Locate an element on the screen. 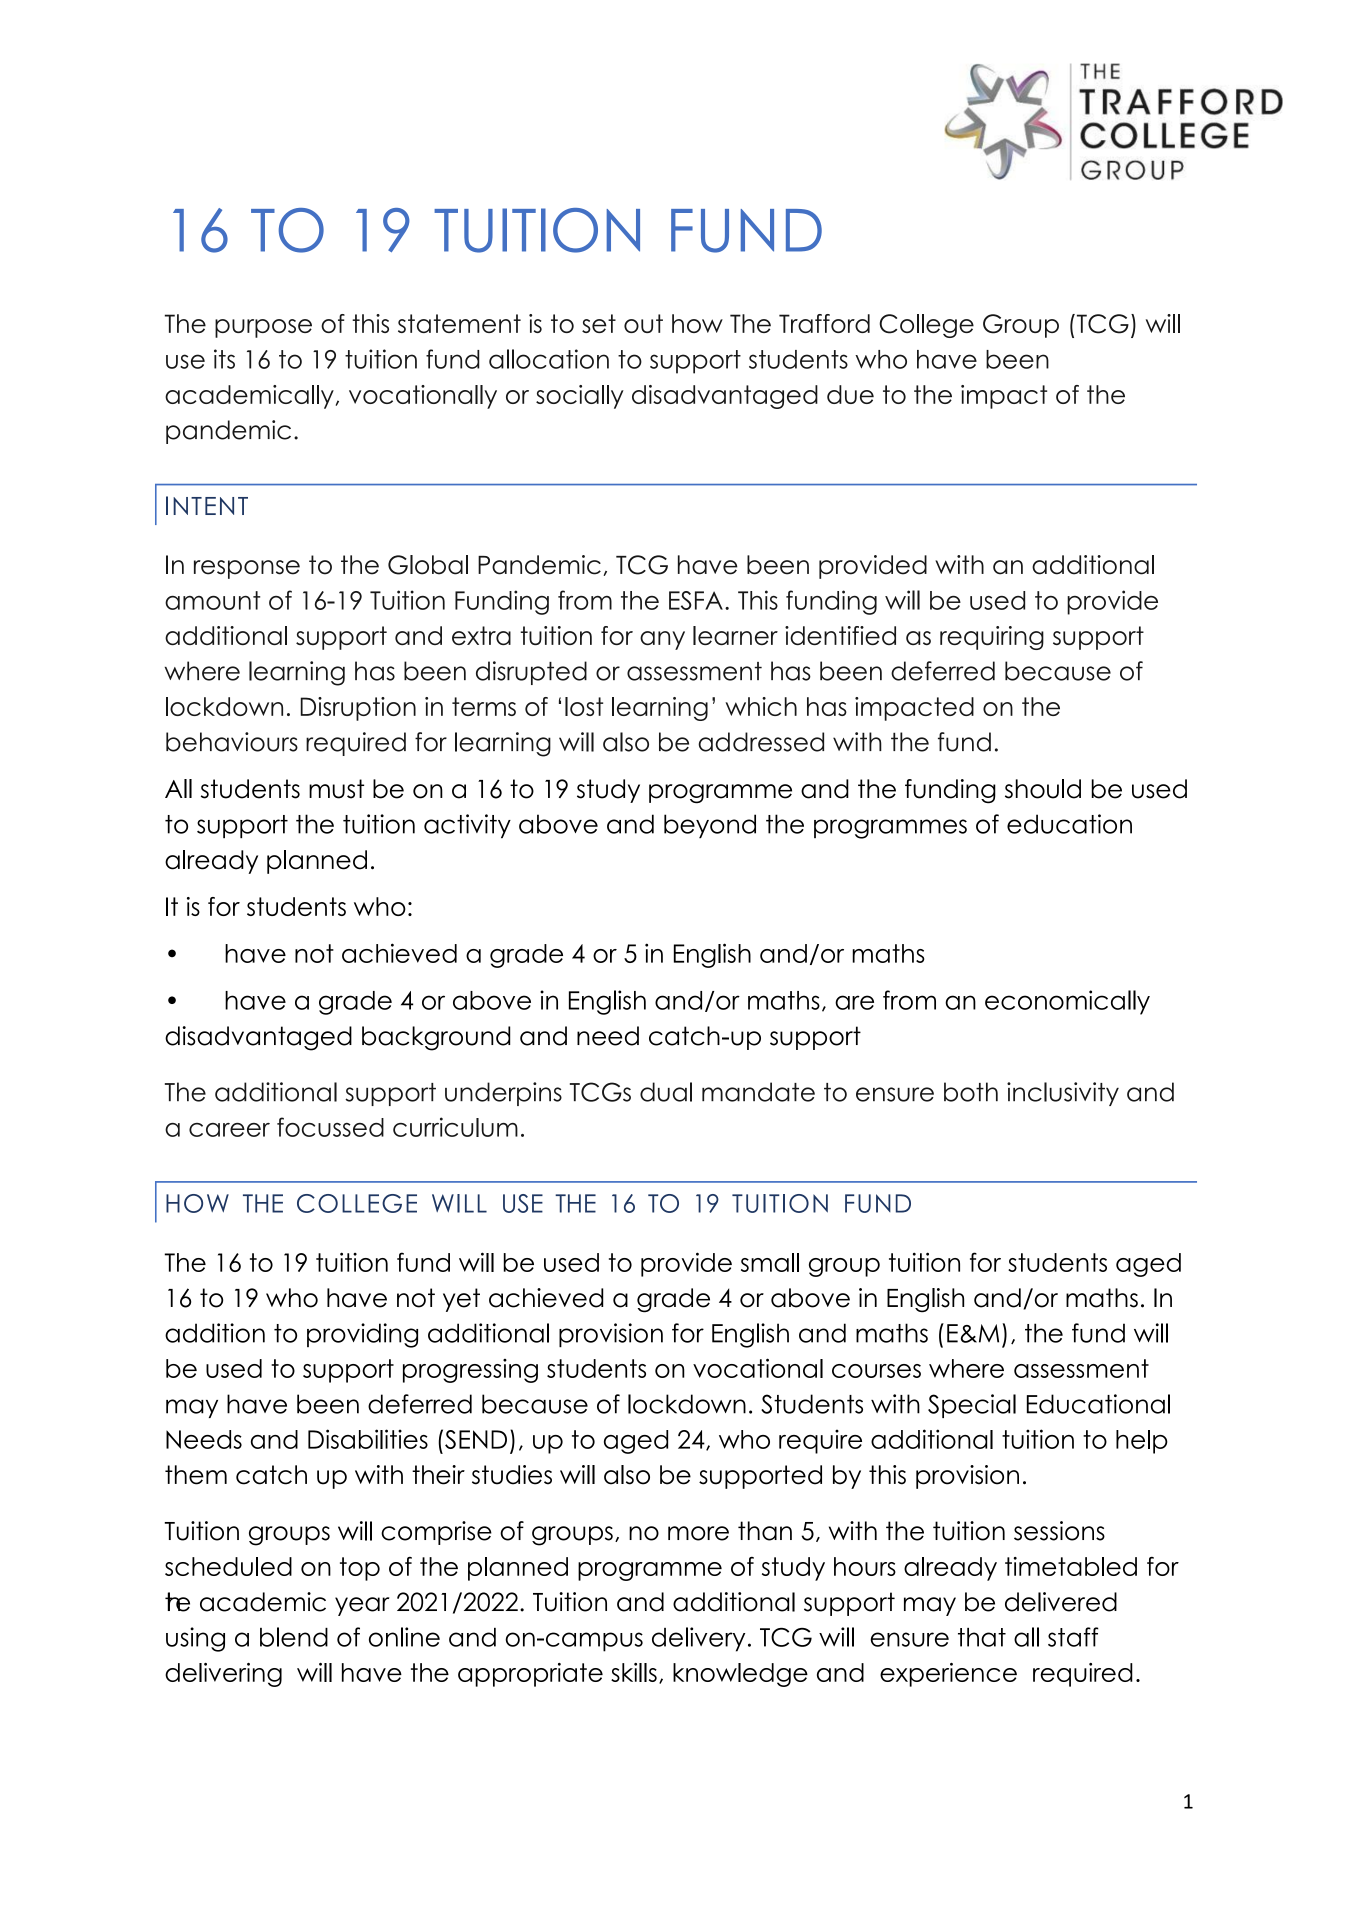 This screenshot has width=1358, height=1923. purpose is located at coordinates (263, 328).
